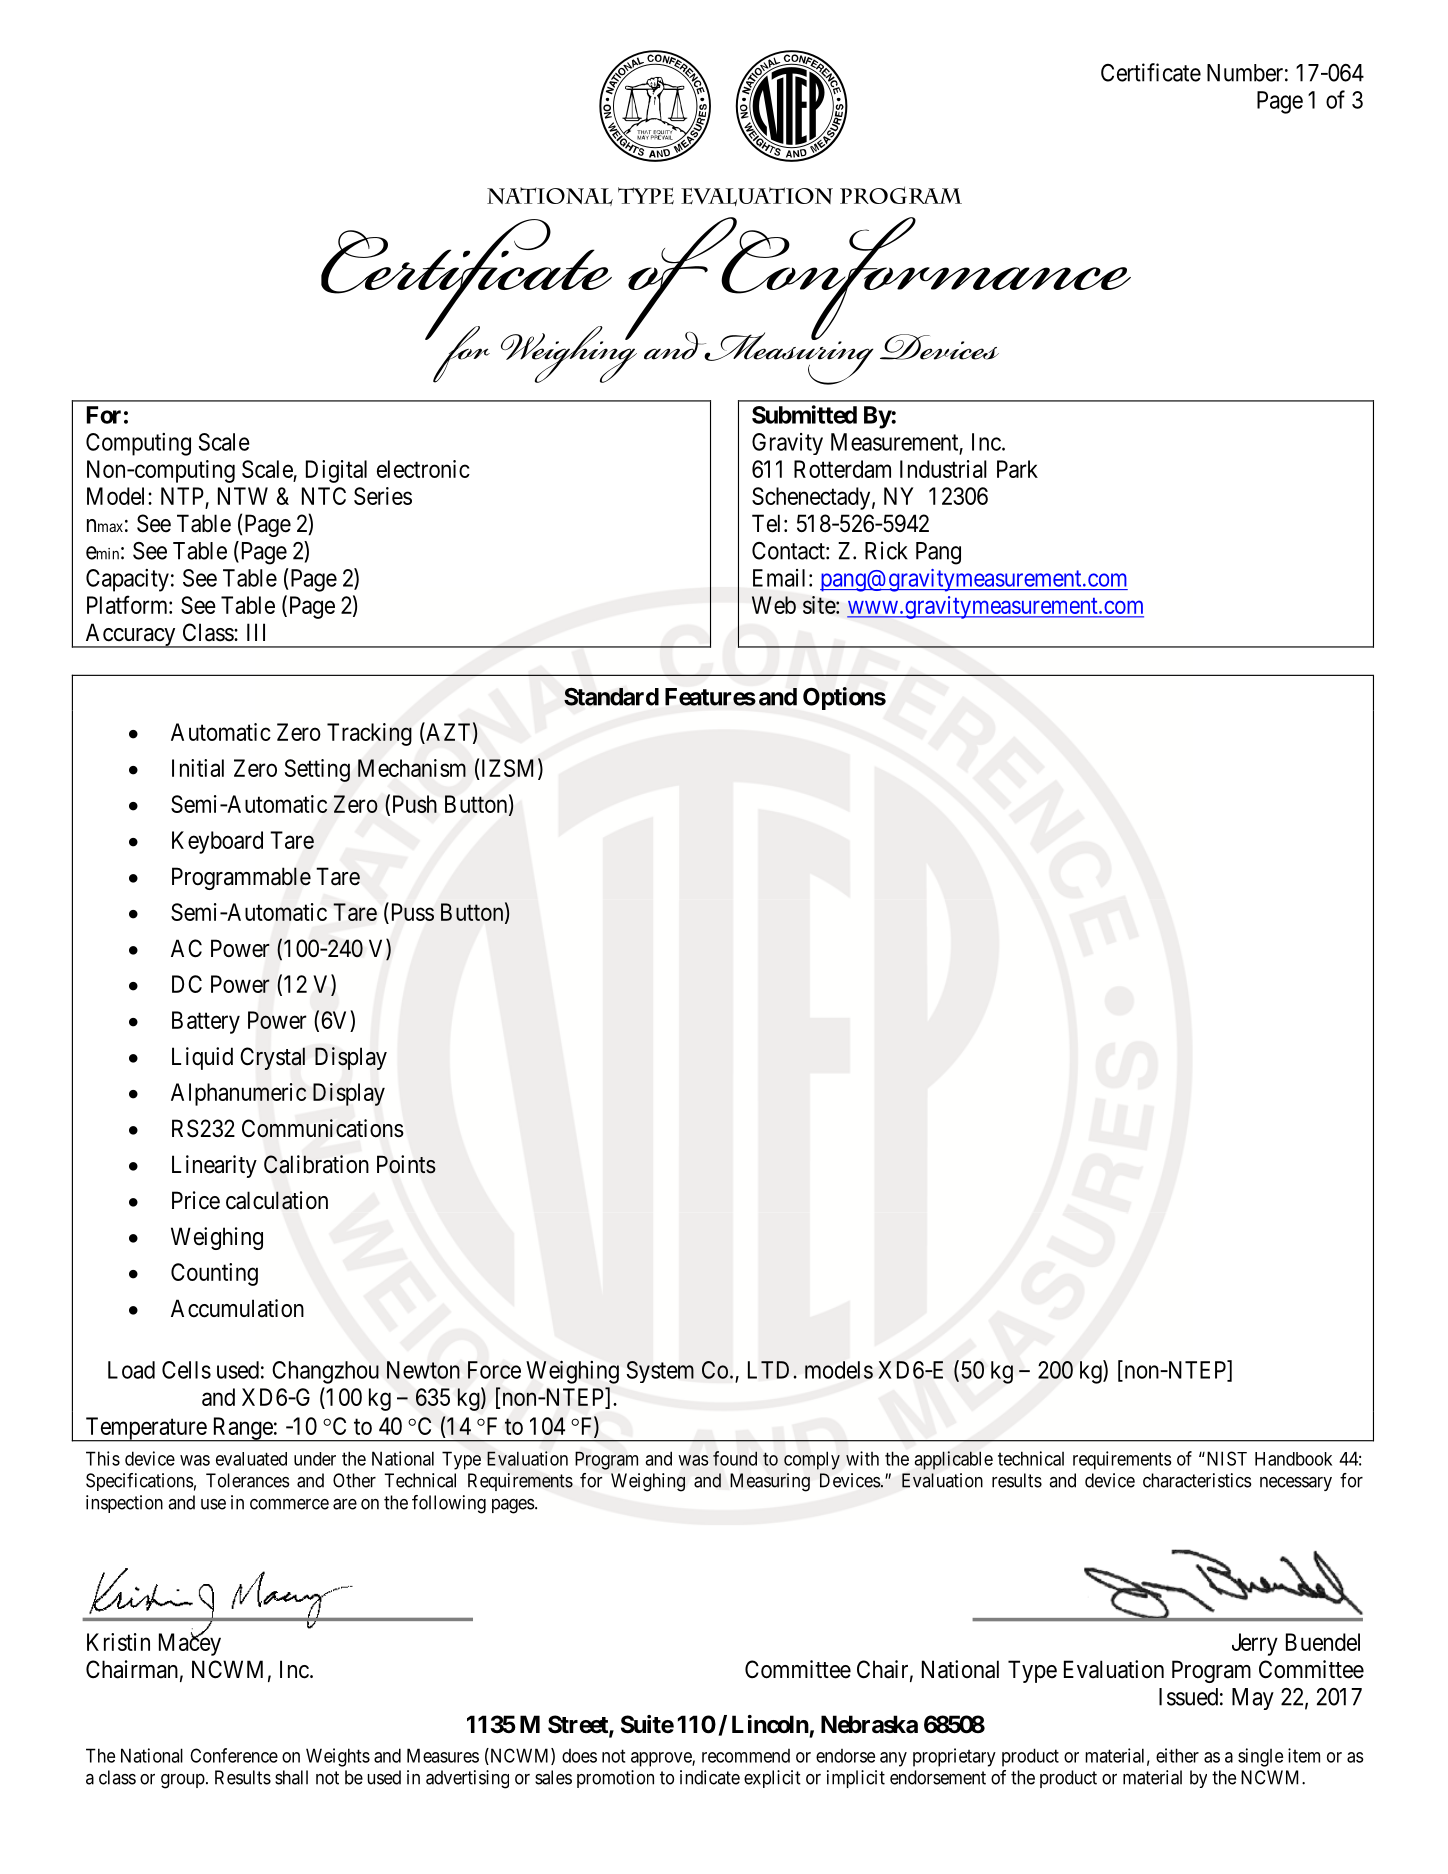 The width and height of the document is (1448, 1874). Describe the element at coordinates (774, 605) in the document. I see `Web` at that location.
